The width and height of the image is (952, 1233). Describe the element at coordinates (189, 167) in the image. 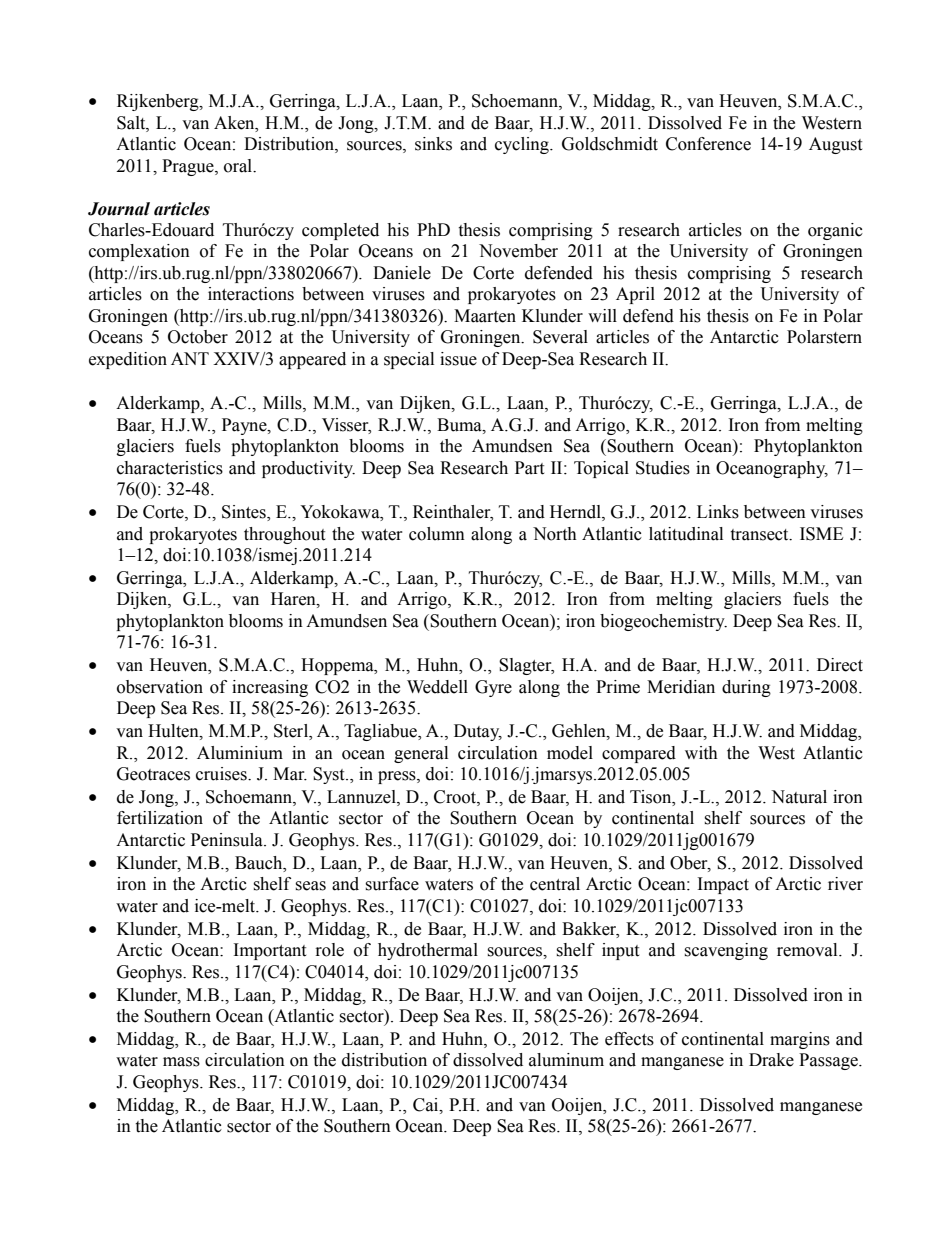

I see `Prague` at that location.
